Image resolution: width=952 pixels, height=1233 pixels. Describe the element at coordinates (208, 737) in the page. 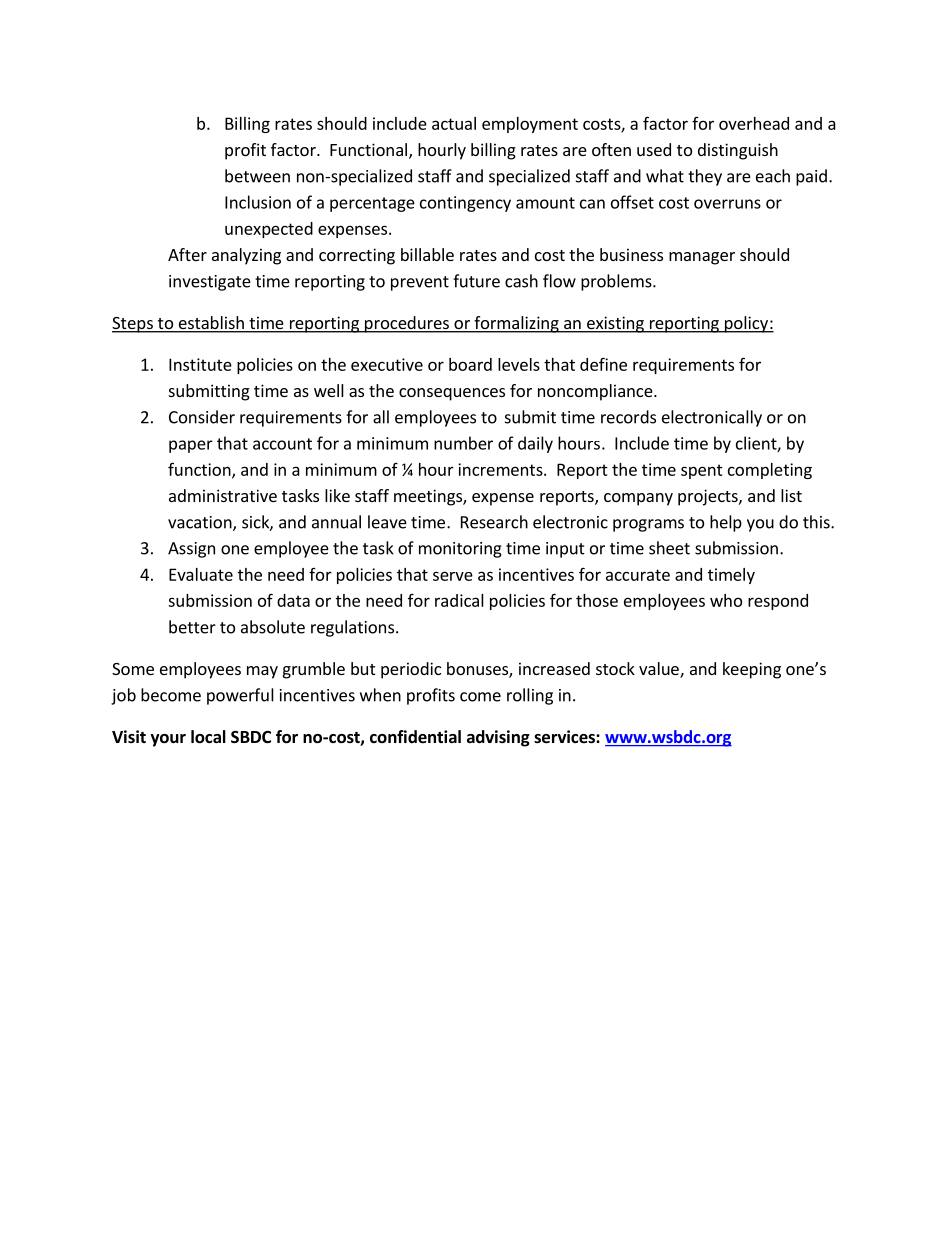

I see `local` at that location.
